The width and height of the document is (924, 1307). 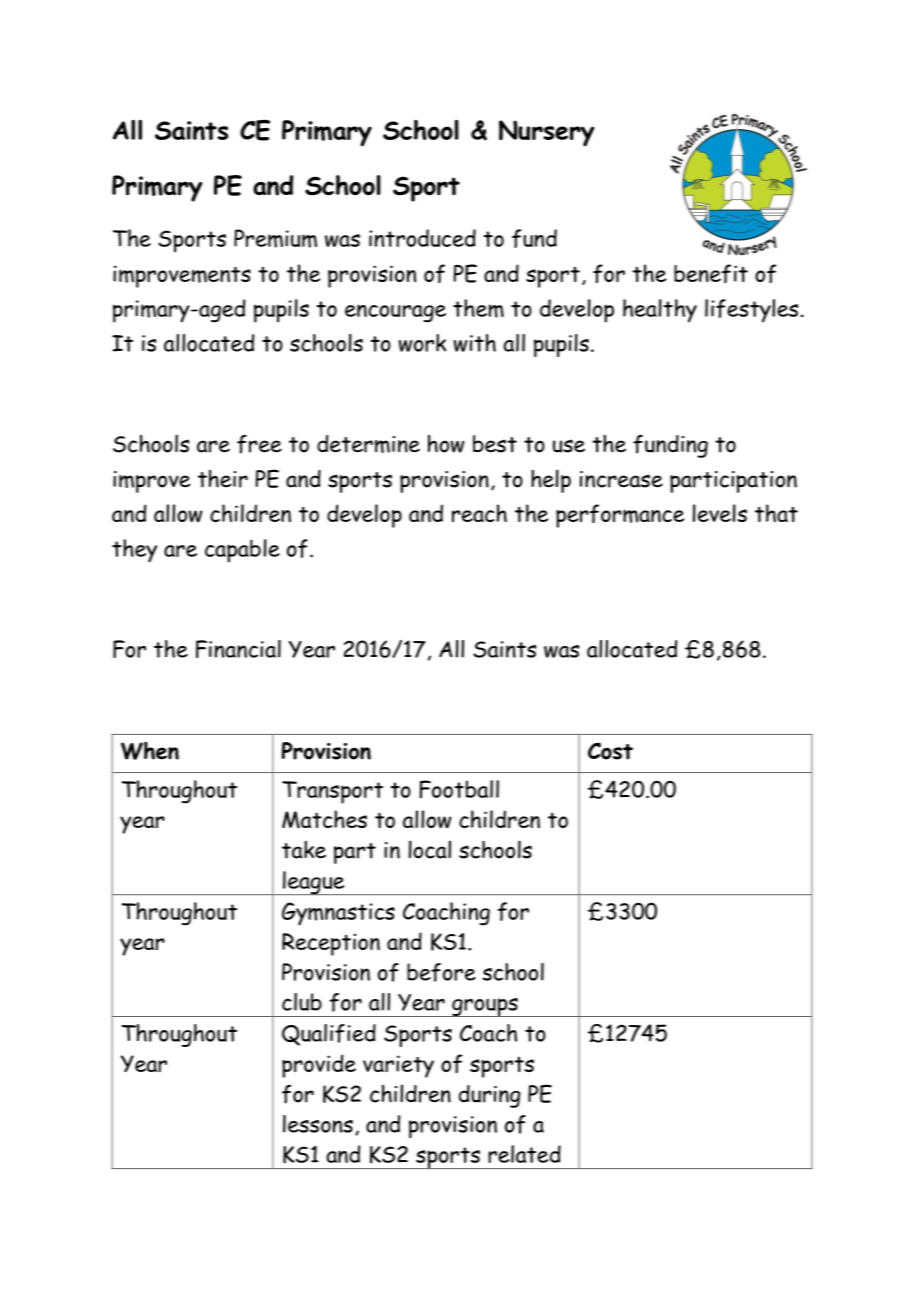 What do you see at coordinates (475, 343) in the document?
I see `with` at bounding box center [475, 343].
